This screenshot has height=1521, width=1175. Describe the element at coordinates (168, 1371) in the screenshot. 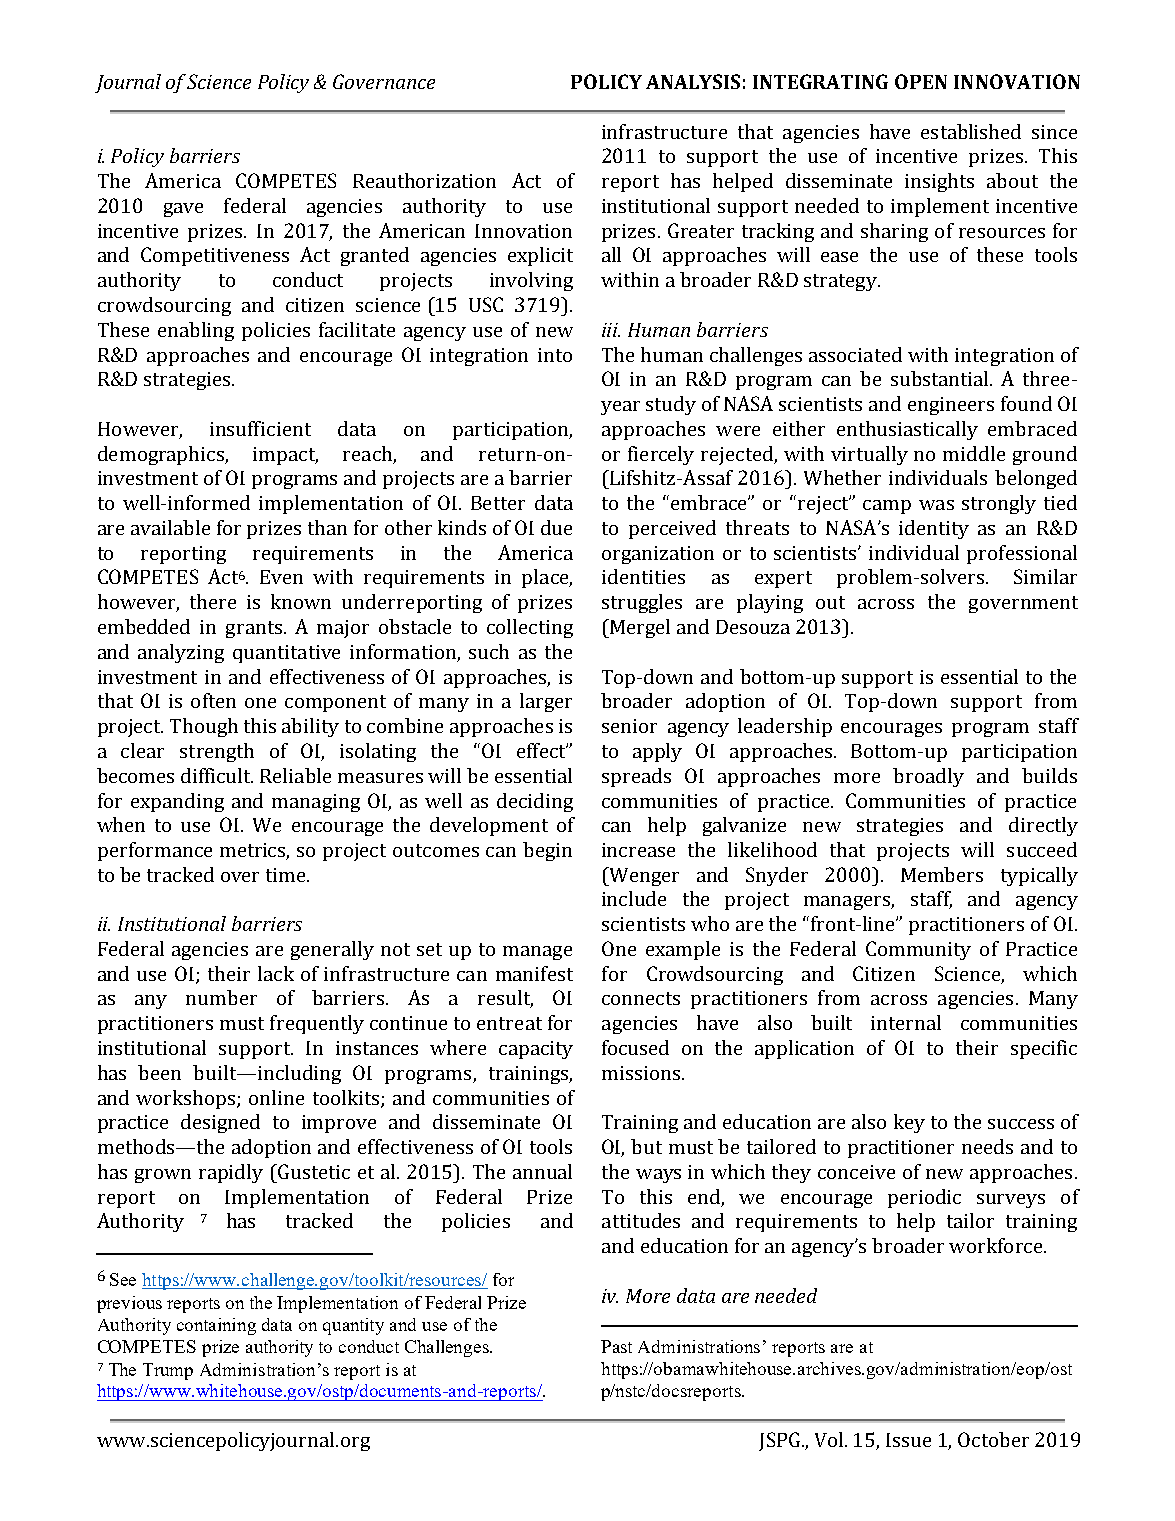

I see `Trump` at that location.
